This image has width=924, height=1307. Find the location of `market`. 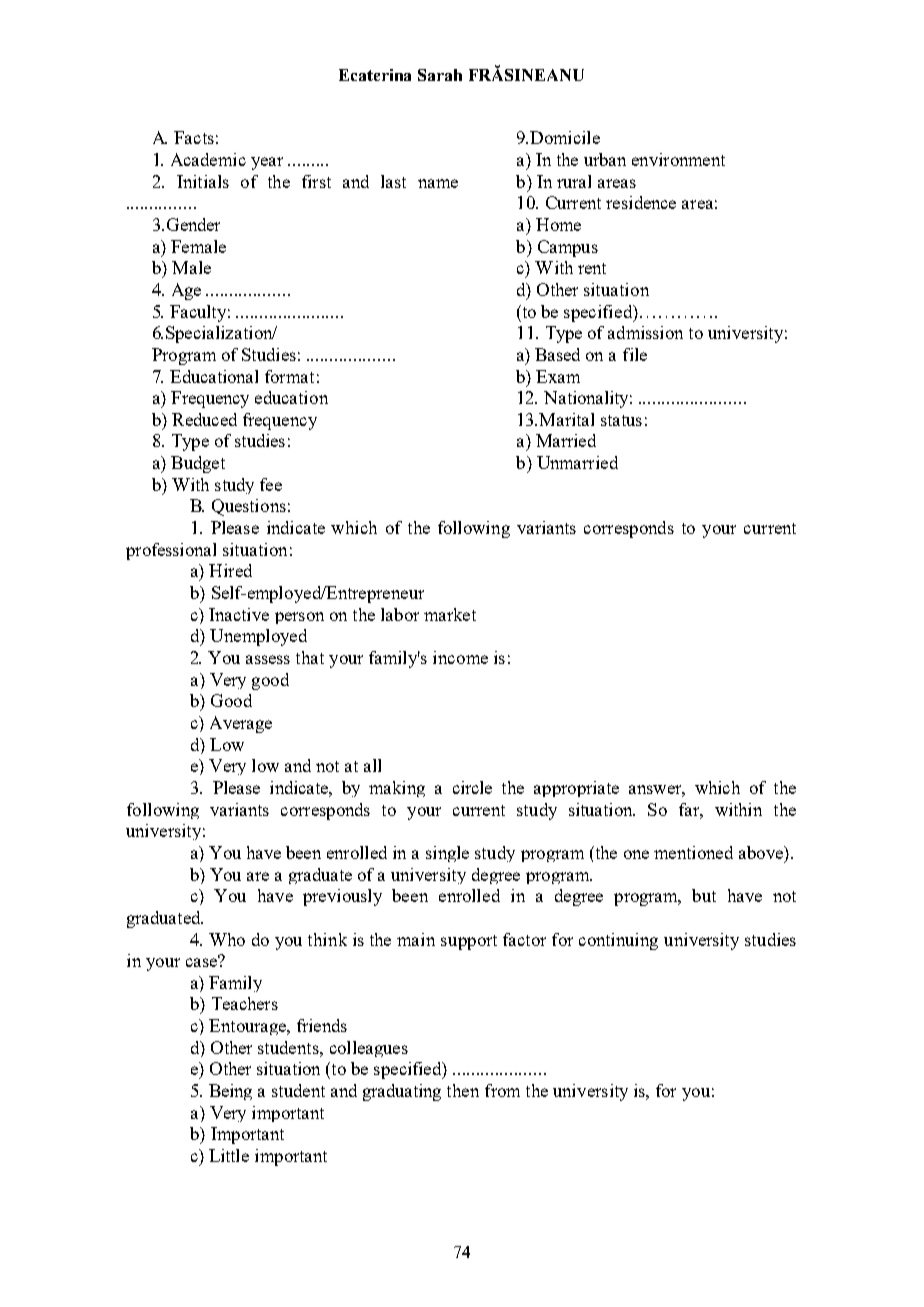

market is located at coordinates (450, 614).
